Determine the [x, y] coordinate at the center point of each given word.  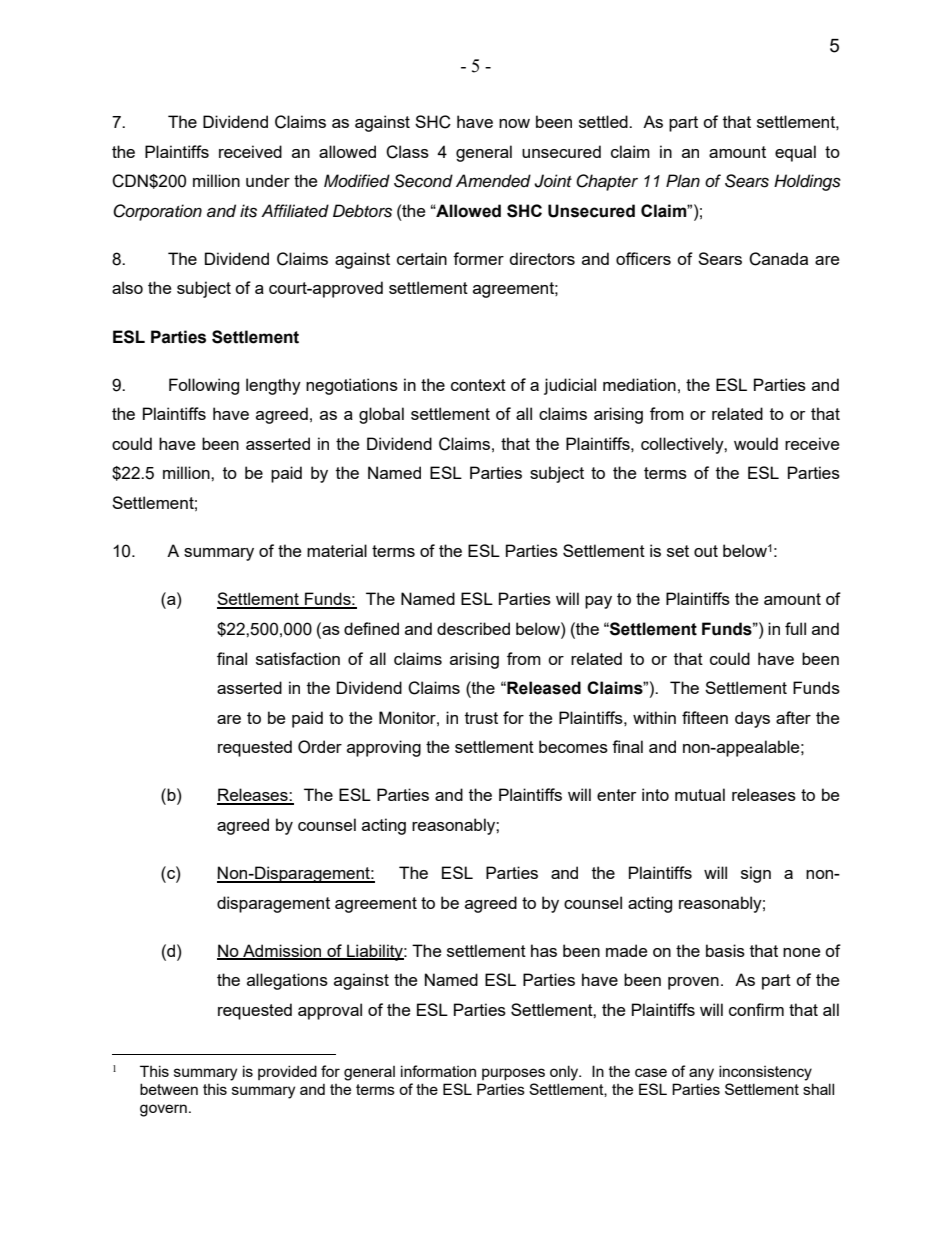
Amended [493, 181]
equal [795, 153]
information [438, 1071]
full [795, 628]
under [268, 180]
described [473, 628]
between [169, 1089]
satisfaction [298, 658]
